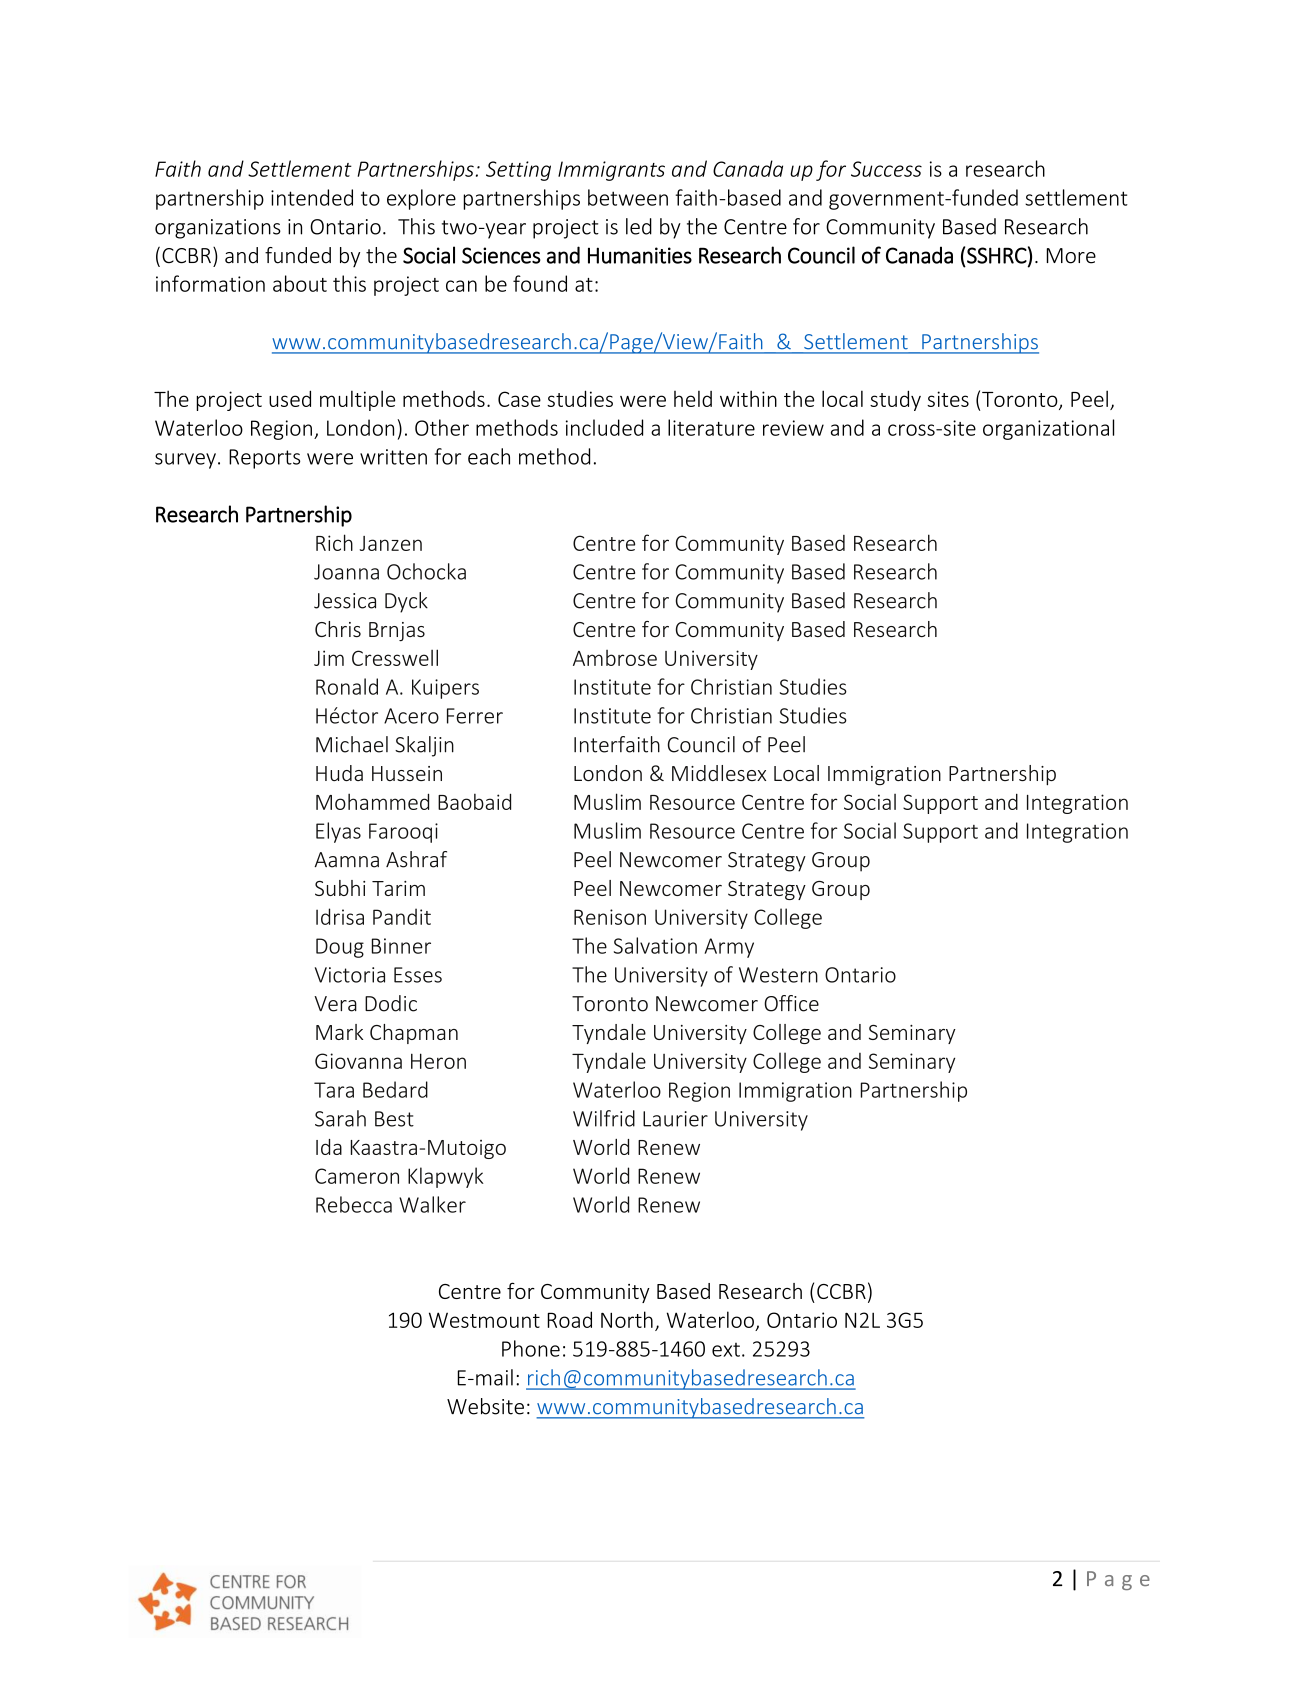 The image size is (1311, 1697). What do you see at coordinates (726, 1350) in the screenshot?
I see `ext` at bounding box center [726, 1350].
